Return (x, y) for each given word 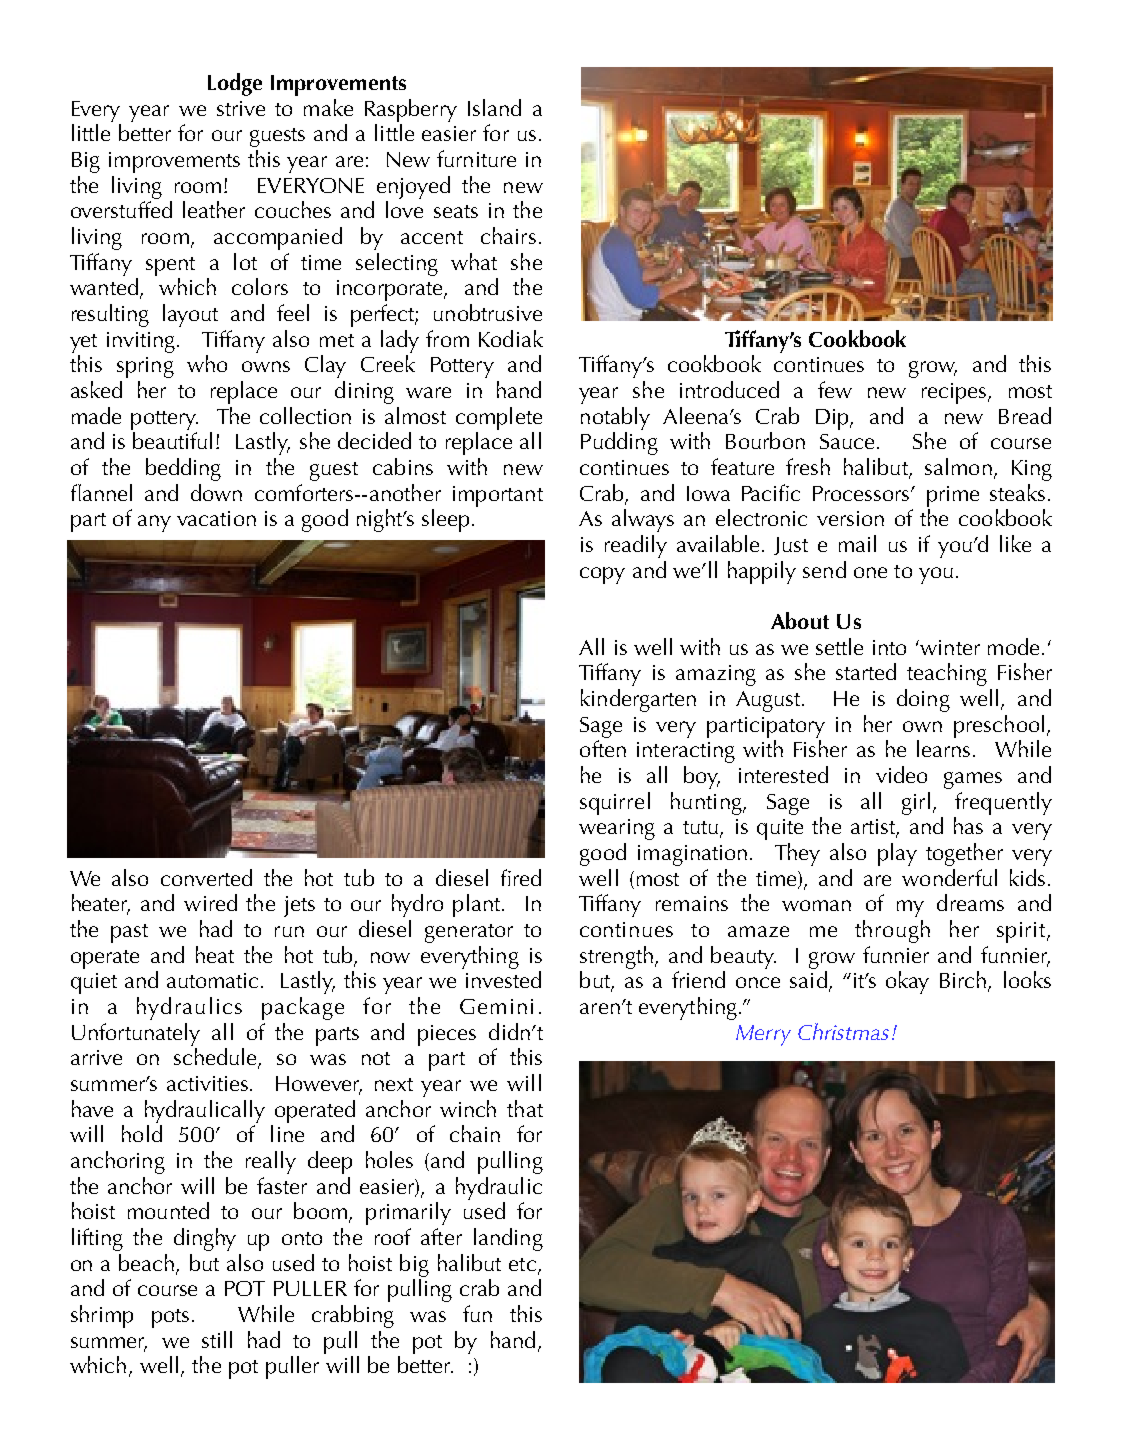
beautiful (172, 440)
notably (615, 418)
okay (907, 982)
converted (206, 877)
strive (241, 108)
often (603, 748)
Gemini (496, 1006)
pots (170, 1318)
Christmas (843, 1031)
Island (494, 107)
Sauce (847, 441)
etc (522, 1264)
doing (923, 700)
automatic (214, 980)
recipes (955, 393)
